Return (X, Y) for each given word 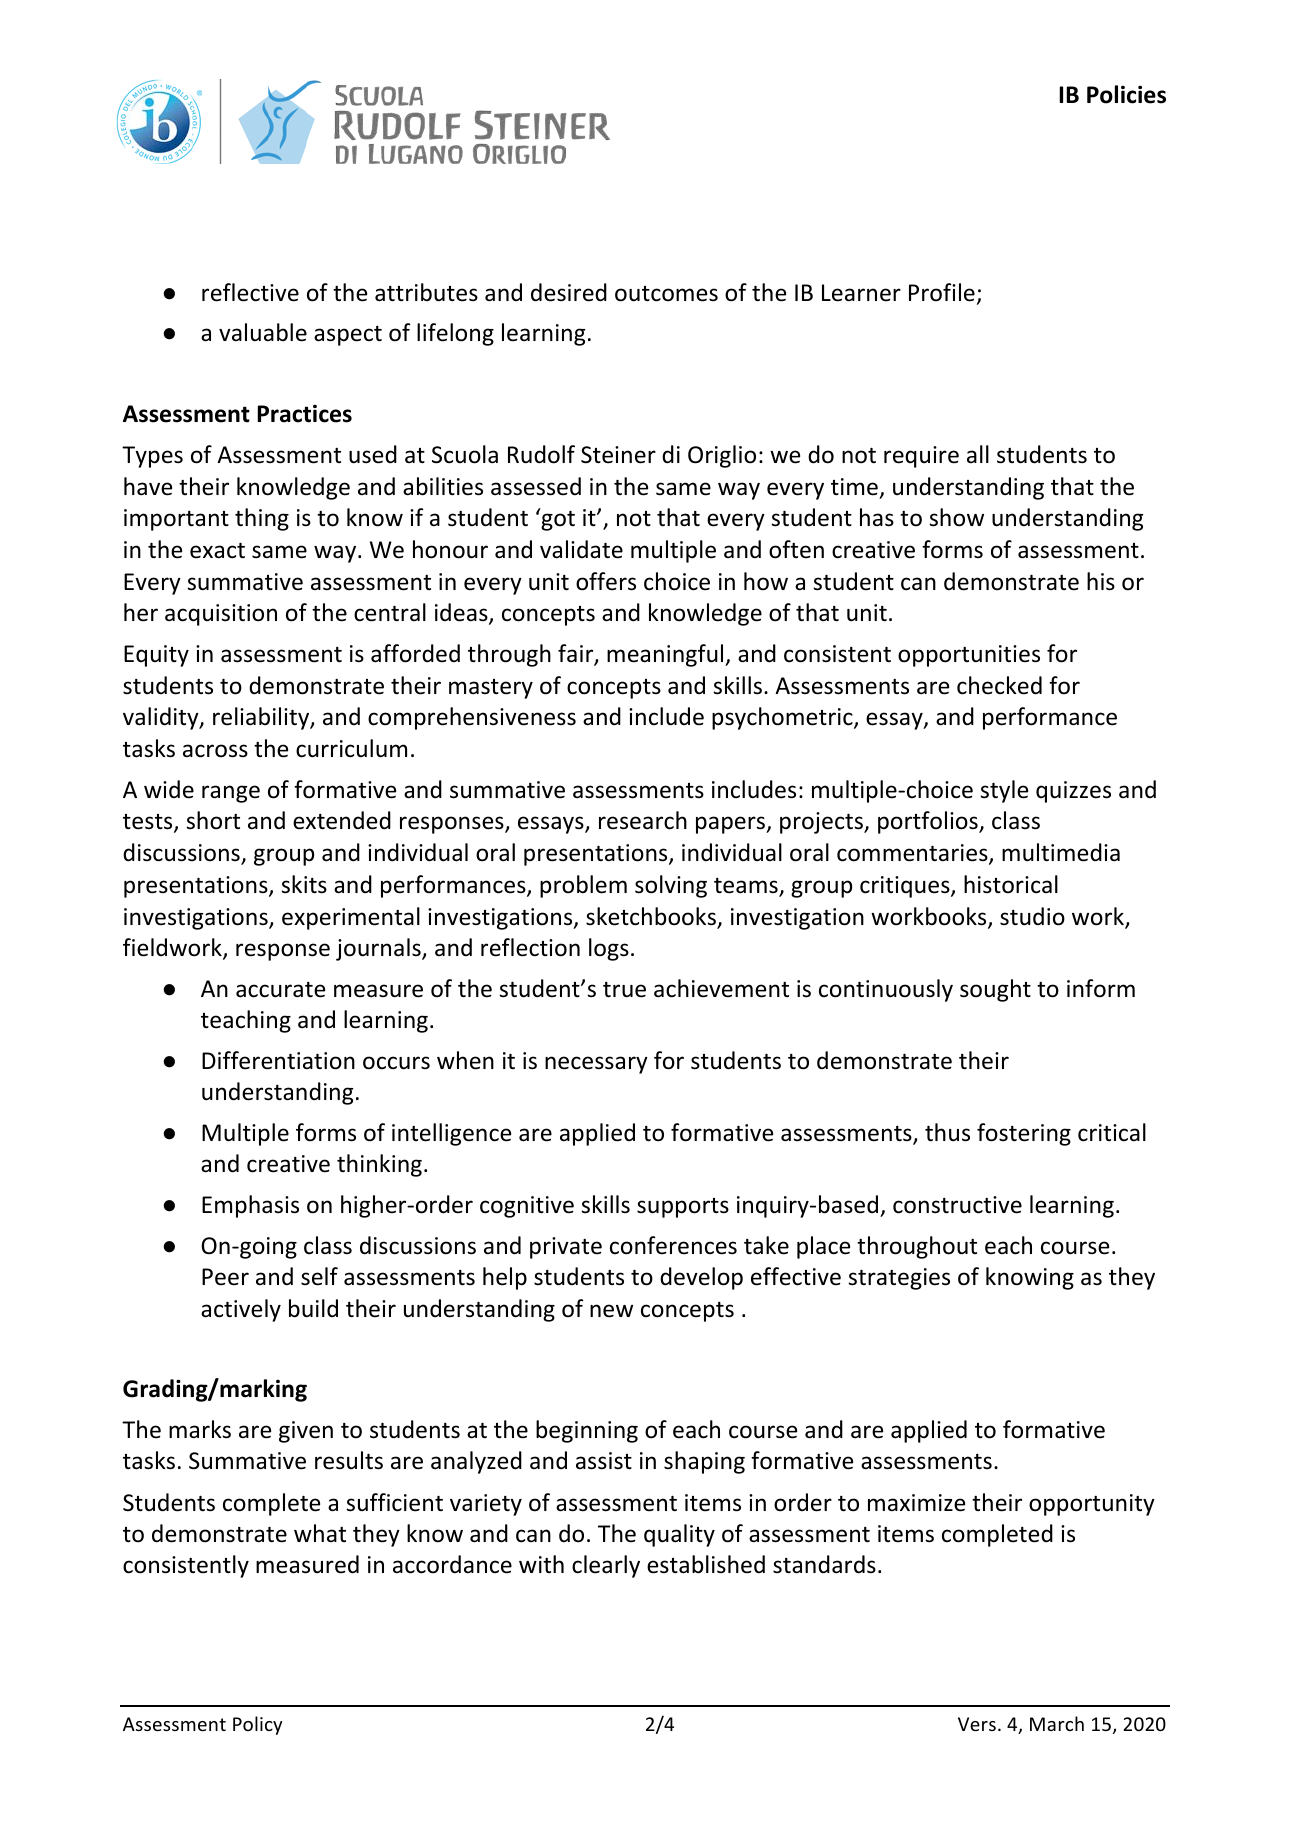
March (1057, 1723)
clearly (606, 1566)
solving (671, 886)
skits (304, 884)
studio (1032, 916)
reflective (250, 292)
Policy (257, 1725)
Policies (1126, 94)
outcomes (666, 294)
